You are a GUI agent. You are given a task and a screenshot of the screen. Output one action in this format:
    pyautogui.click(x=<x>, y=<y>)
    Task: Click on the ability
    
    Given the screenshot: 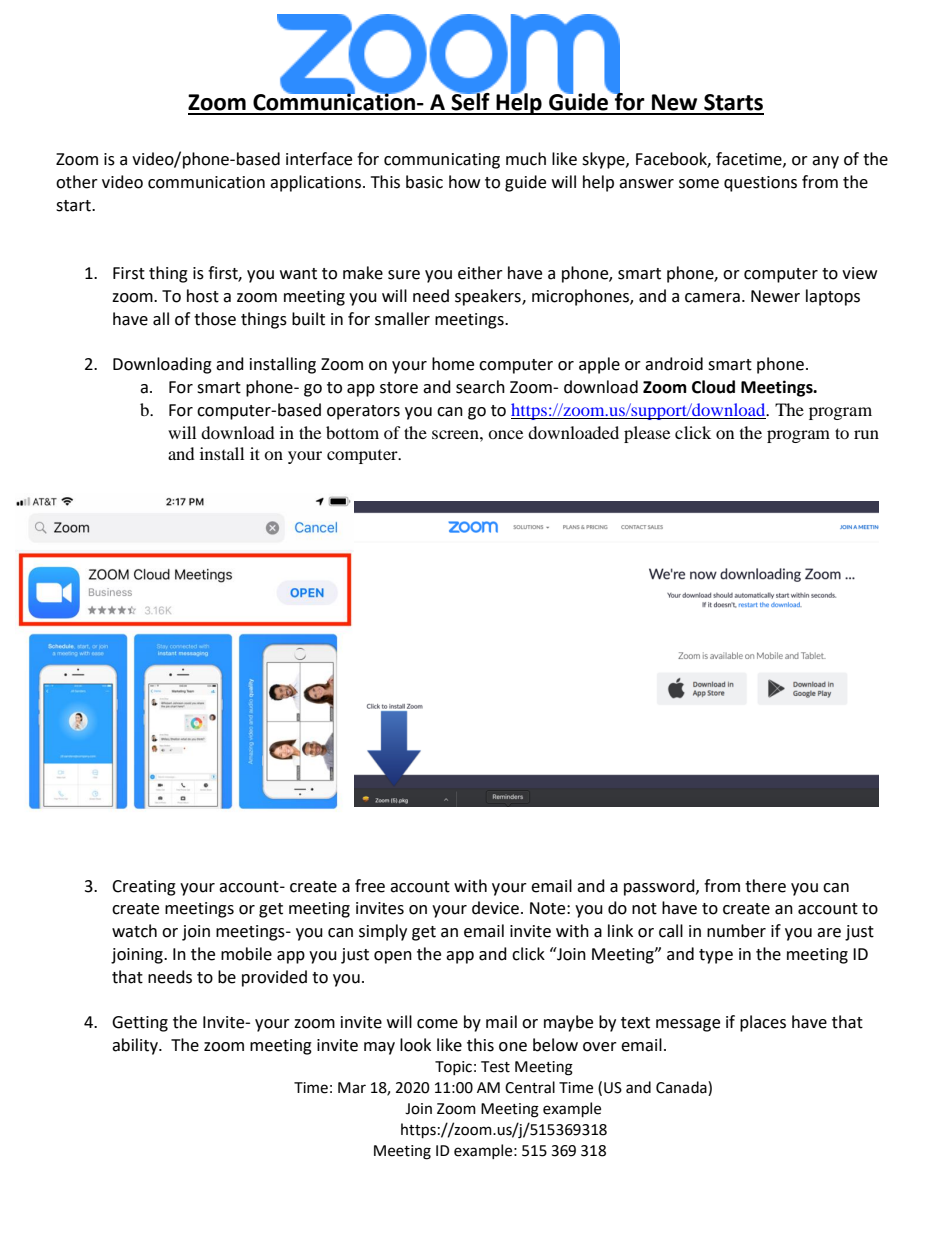 What is the action you would take?
    pyautogui.click(x=136, y=1046)
